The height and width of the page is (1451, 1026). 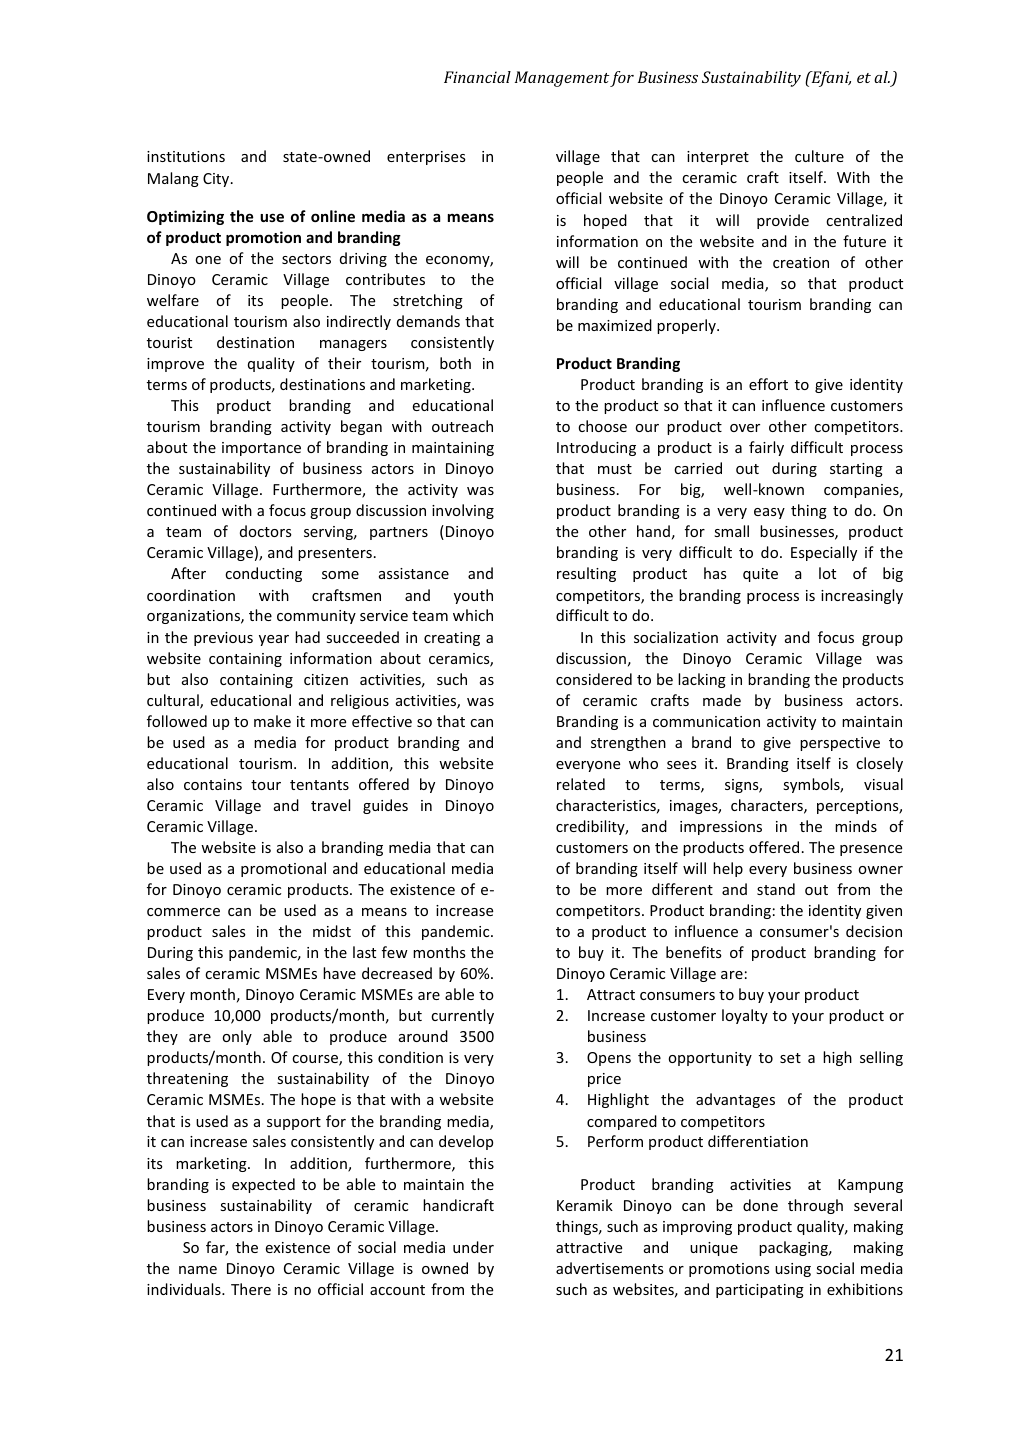 What do you see at coordinates (272, 721) in the page?
I see `make` at bounding box center [272, 721].
